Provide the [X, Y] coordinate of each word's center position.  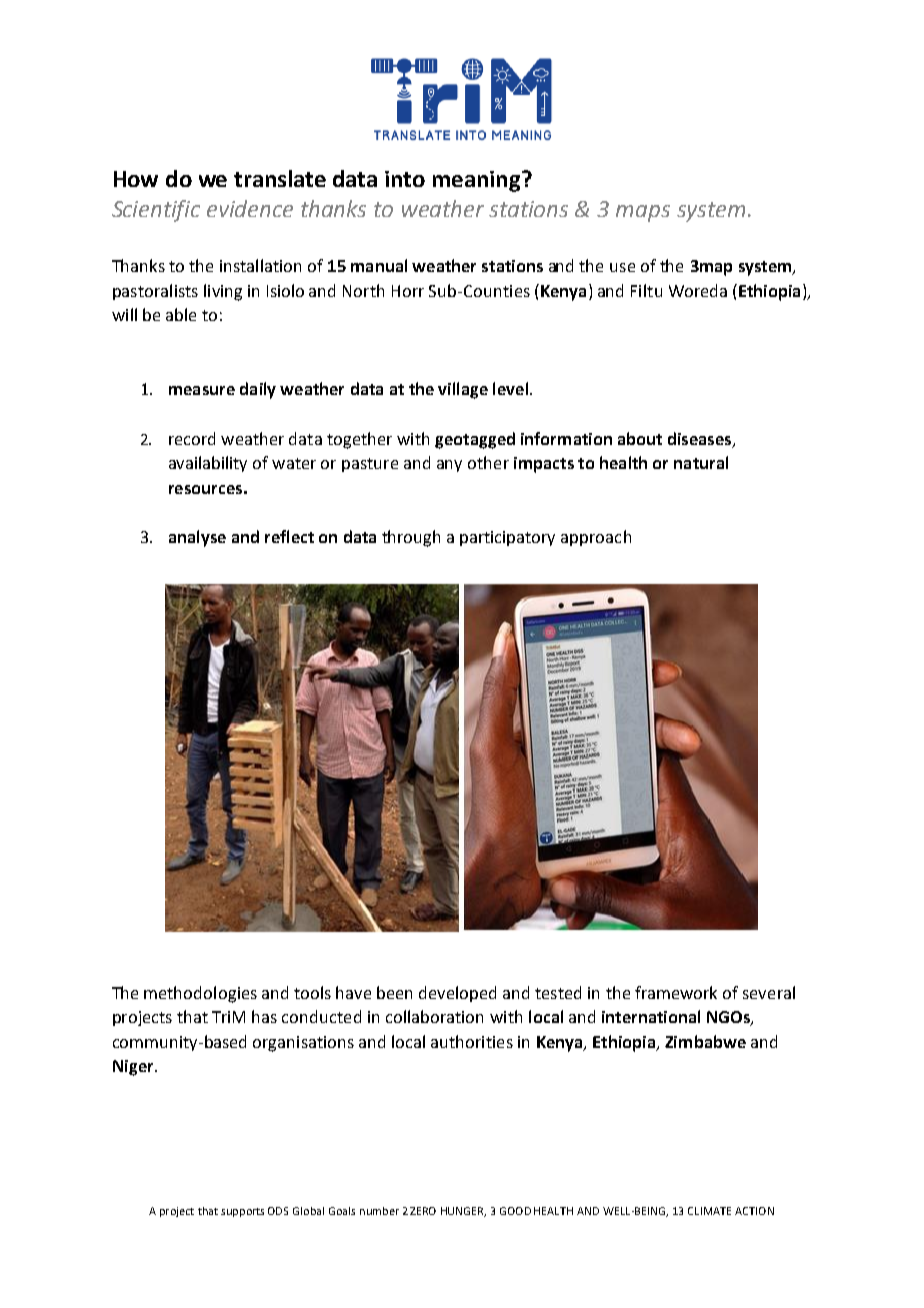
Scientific [156, 211]
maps [643, 213]
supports [242, 1212]
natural [701, 462]
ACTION [754, 1211]
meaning [476, 181]
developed [457, 994]
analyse [197, 538]
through [411, 538]
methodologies [200, 994]
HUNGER [463, 1212]
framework [676, 992]
